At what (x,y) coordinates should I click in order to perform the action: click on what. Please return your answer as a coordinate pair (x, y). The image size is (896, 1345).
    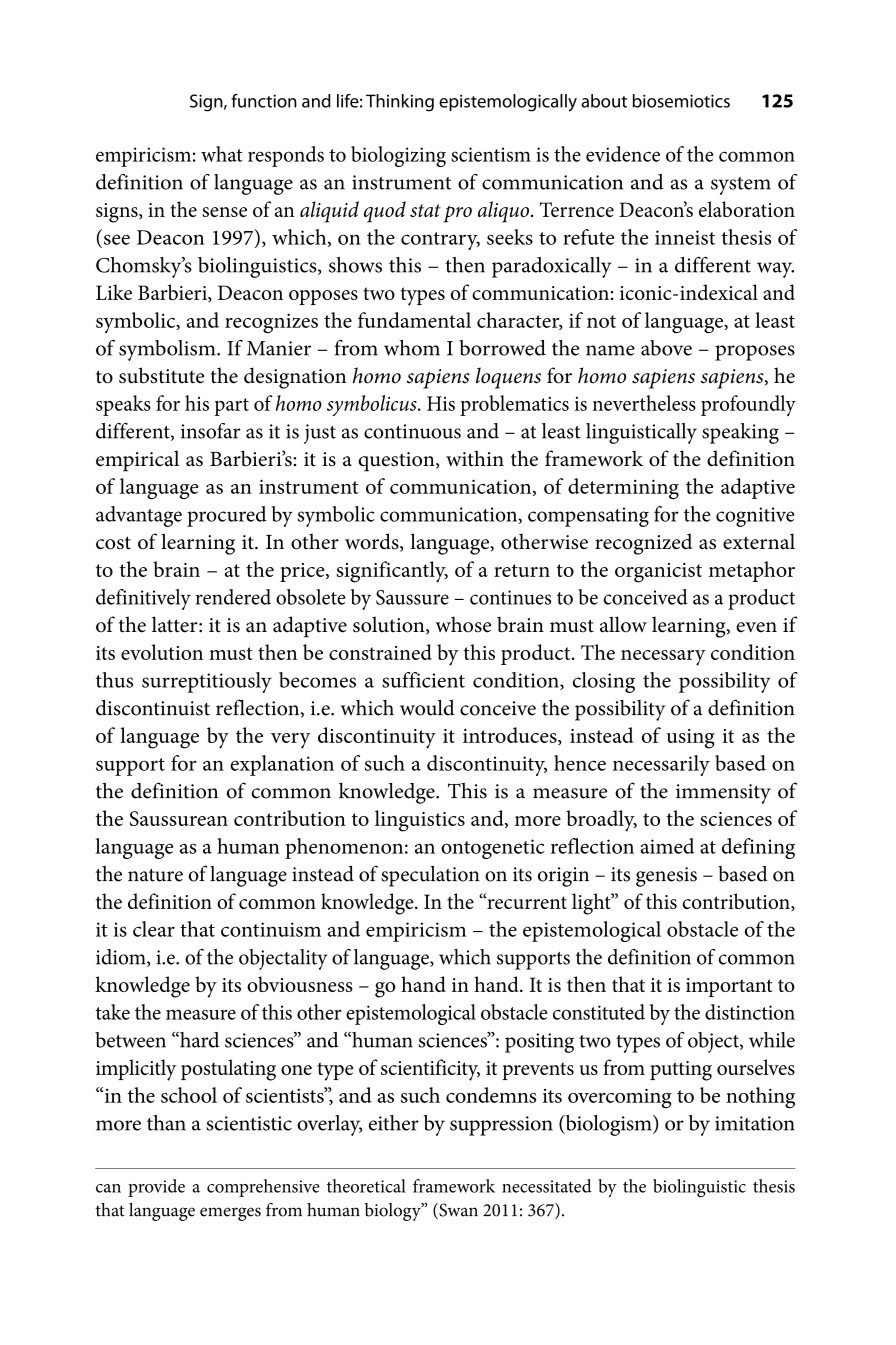
    Looking at the image, I should click on (222, 154).
